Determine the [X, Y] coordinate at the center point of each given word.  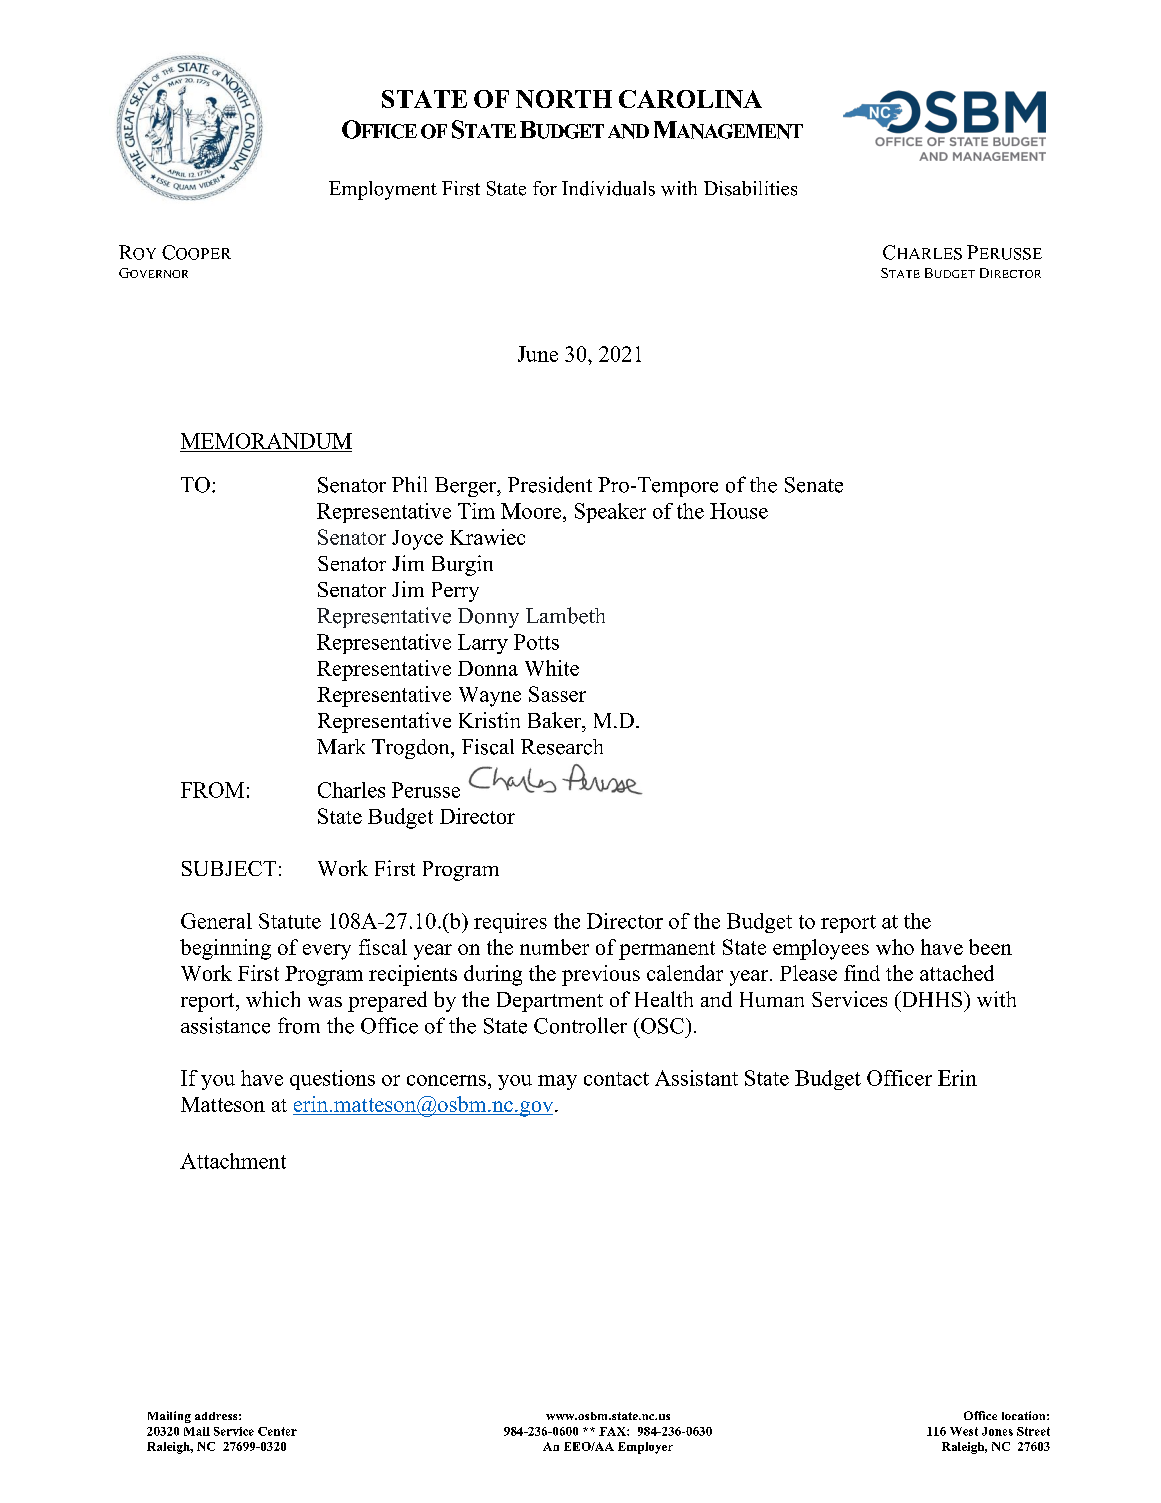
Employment [383, 190]
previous [601, 975]
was [325, 1002]
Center [277, 1431]
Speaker [610, 513]
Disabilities [750, 188]
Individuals [608, 188]
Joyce [417, 540]
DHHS [932, 999]
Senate [814, 485]
